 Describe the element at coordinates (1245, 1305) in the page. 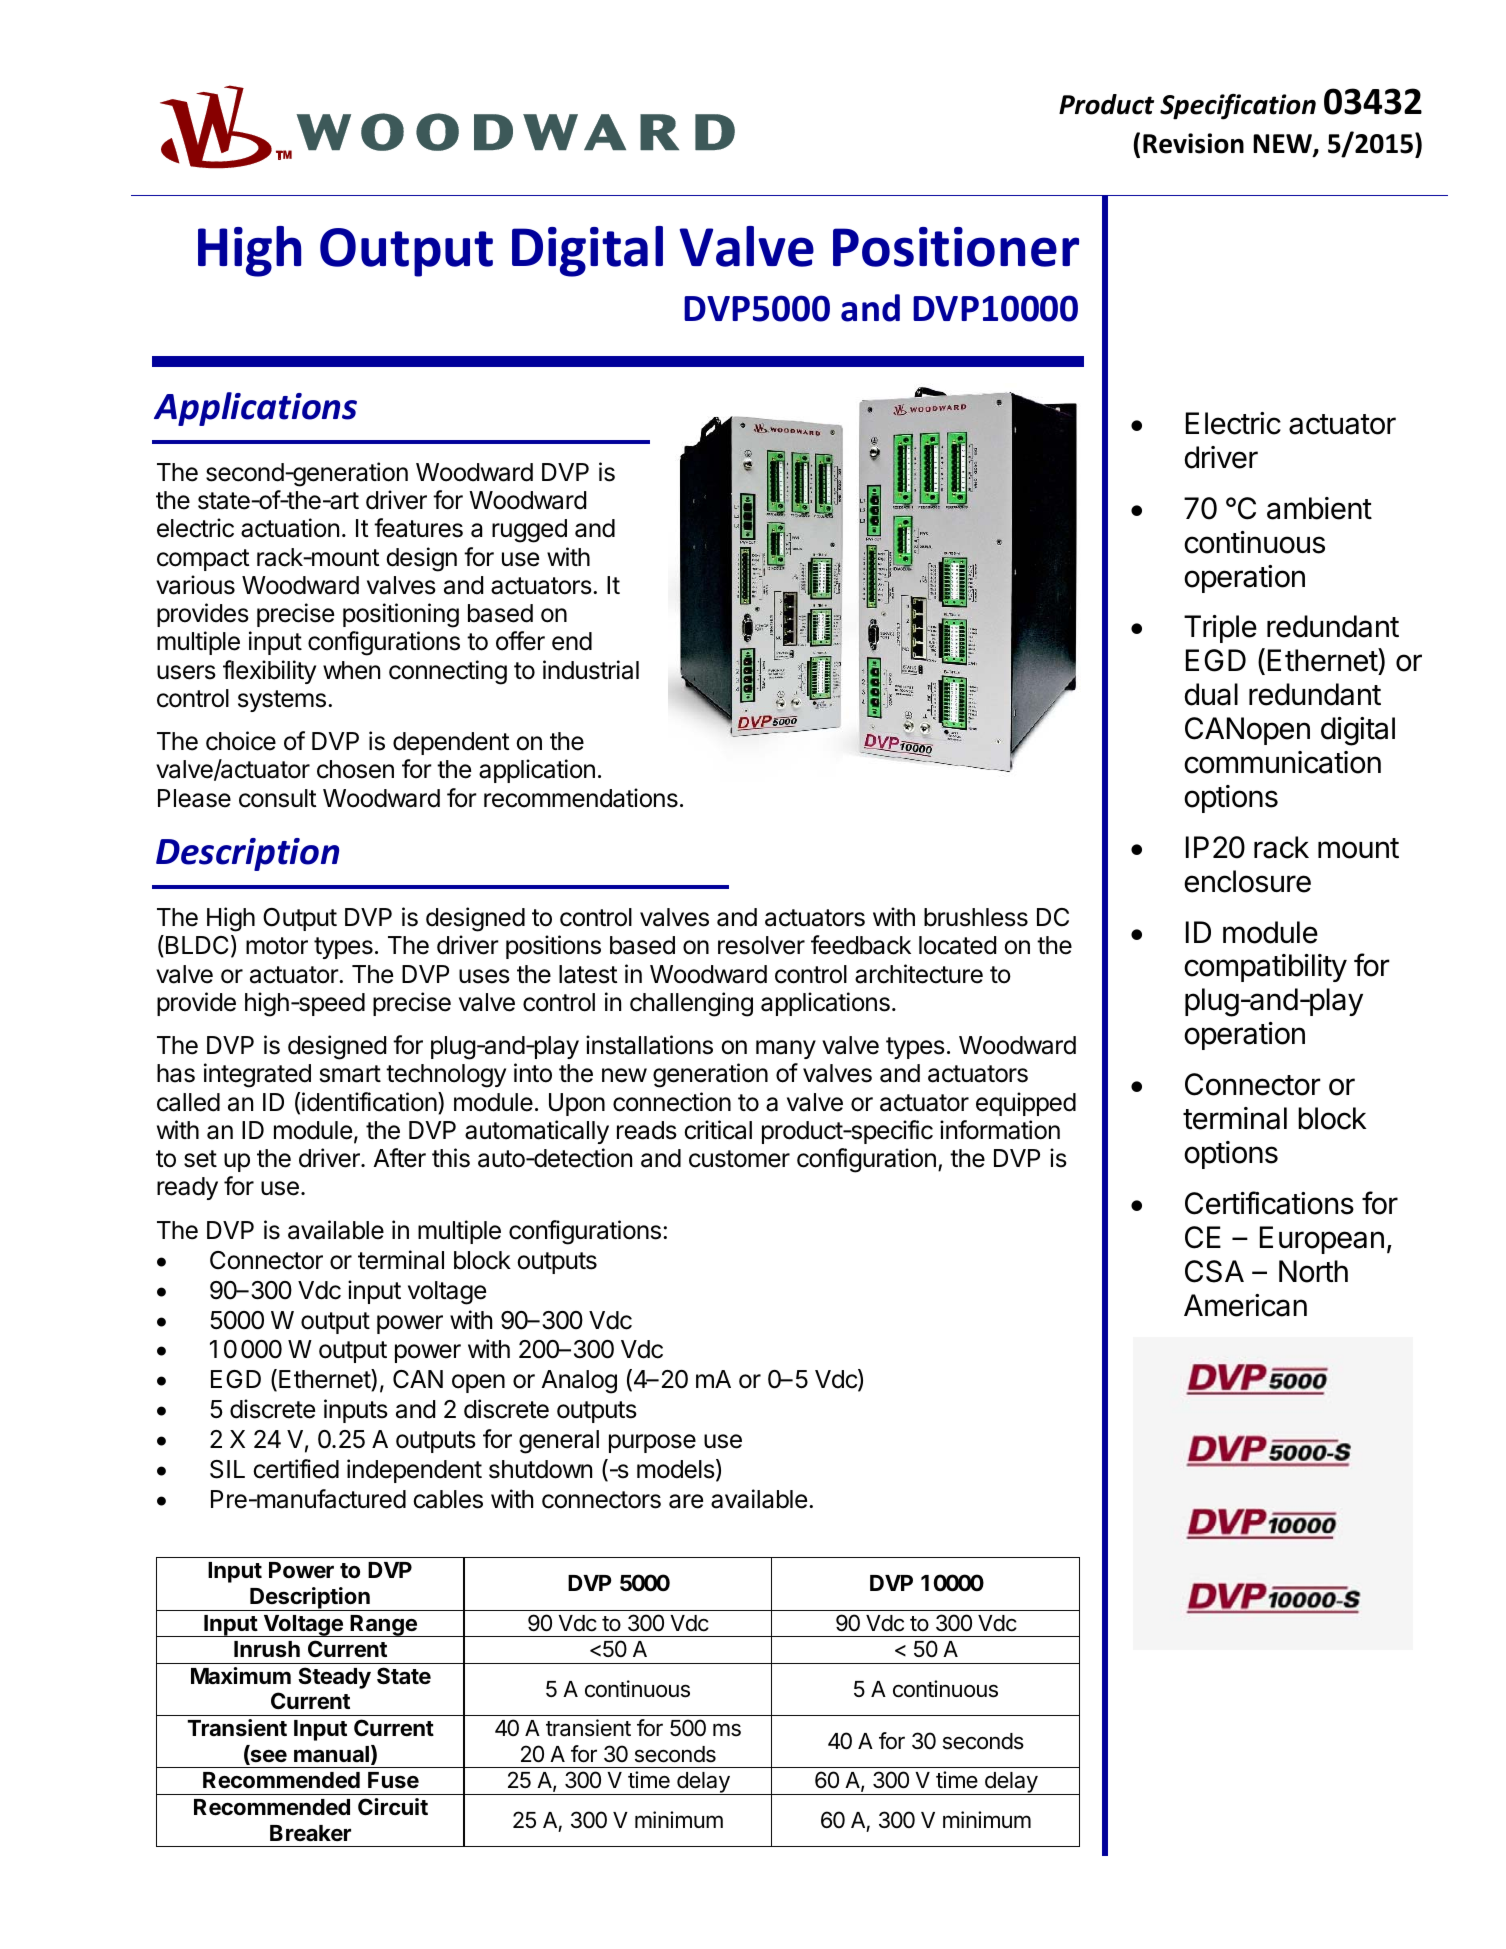

I see `American` at that location.
